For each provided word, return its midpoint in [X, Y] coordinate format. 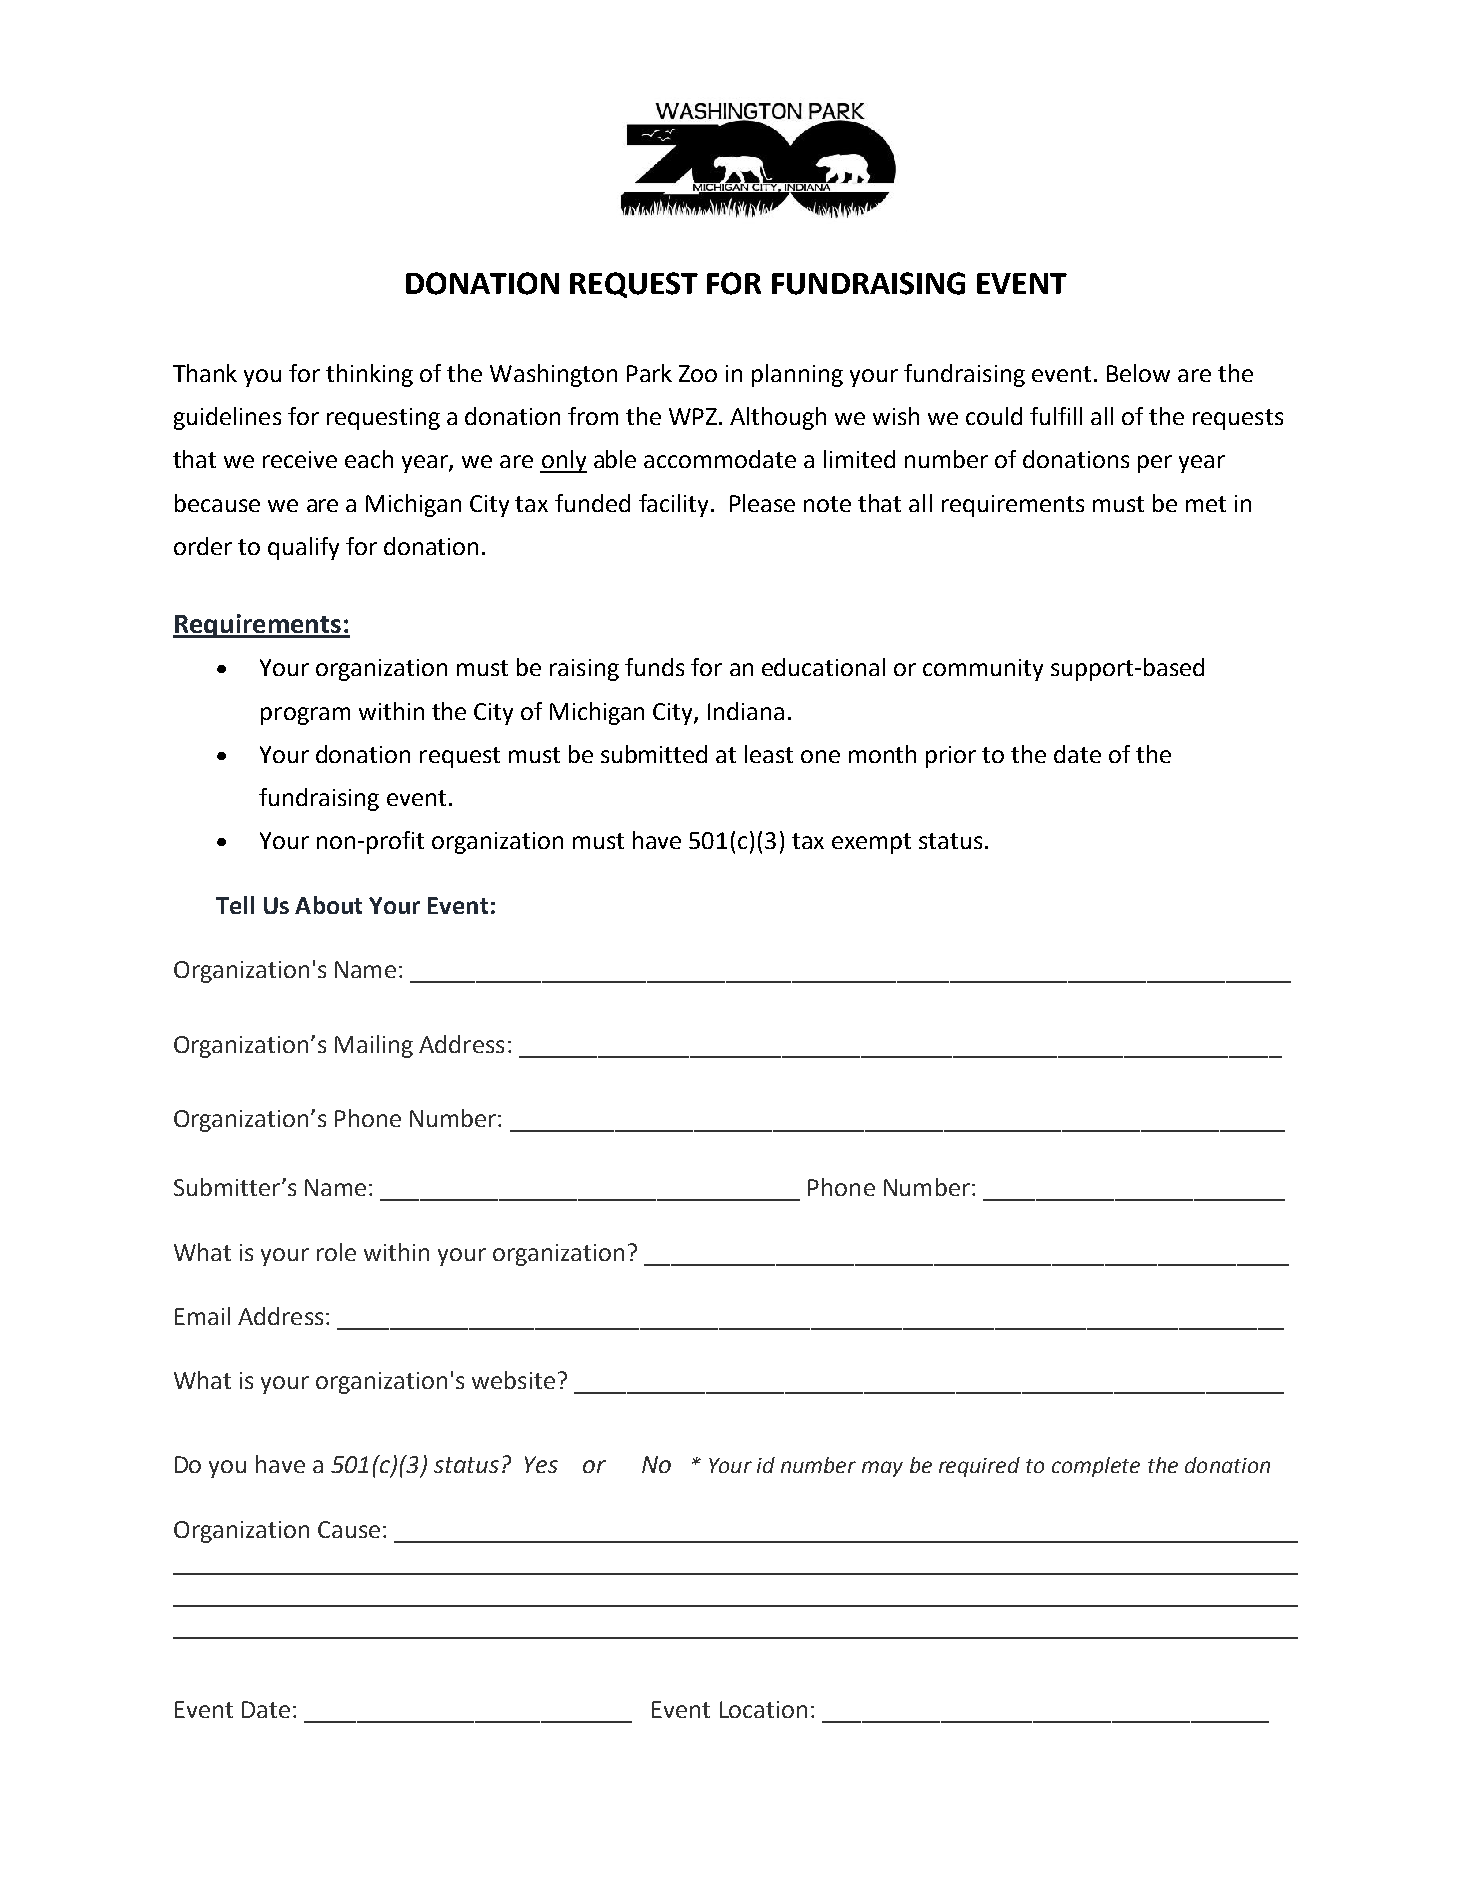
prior [951, 757]
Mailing [374, 1046]
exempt [871, 843]
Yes [541, 1464]
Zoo [698, 373]
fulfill [1056, 416]
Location [763, 1709]
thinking [369, 375]
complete [1096, 1467]
